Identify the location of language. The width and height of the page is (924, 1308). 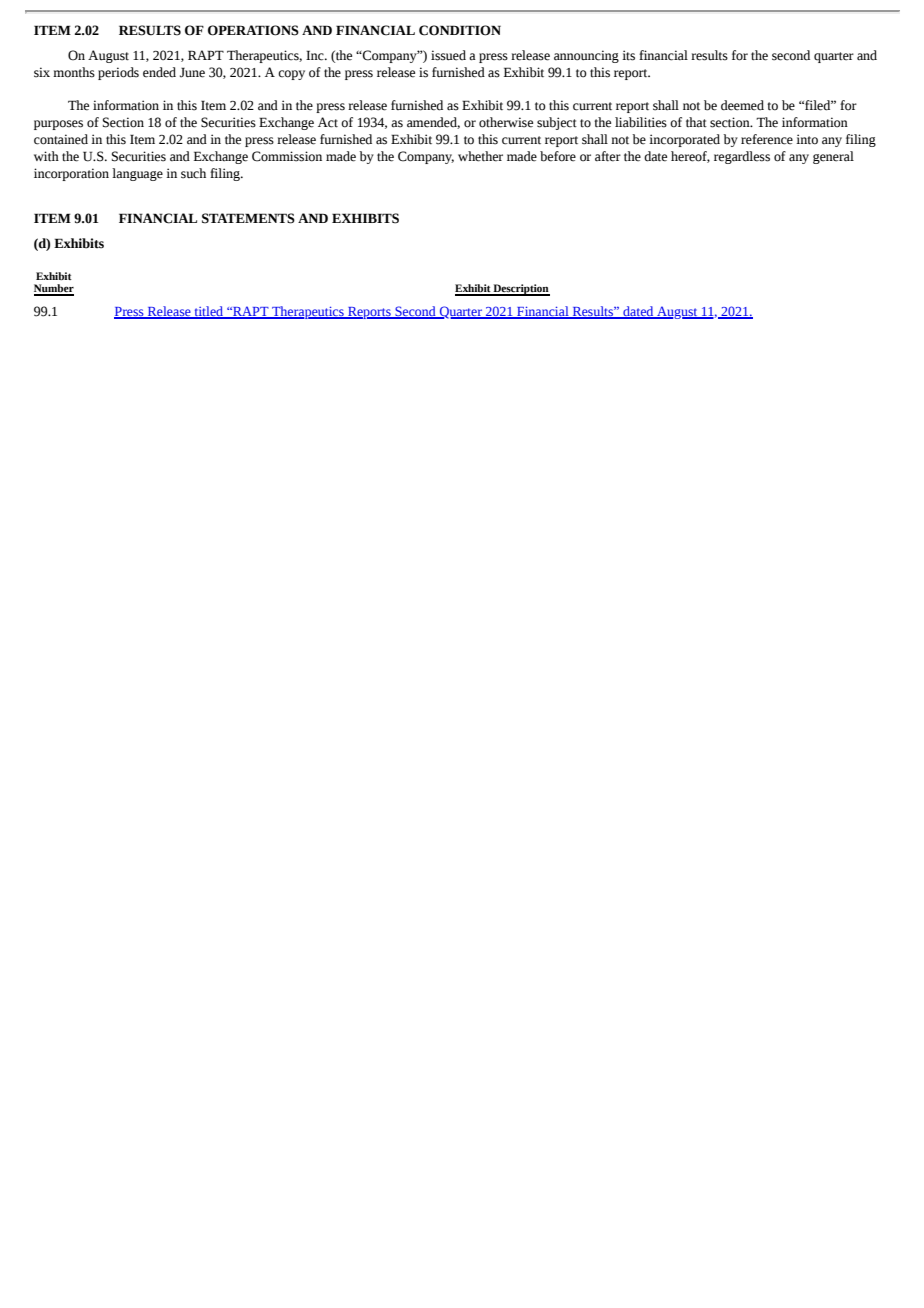
(137, 174).
